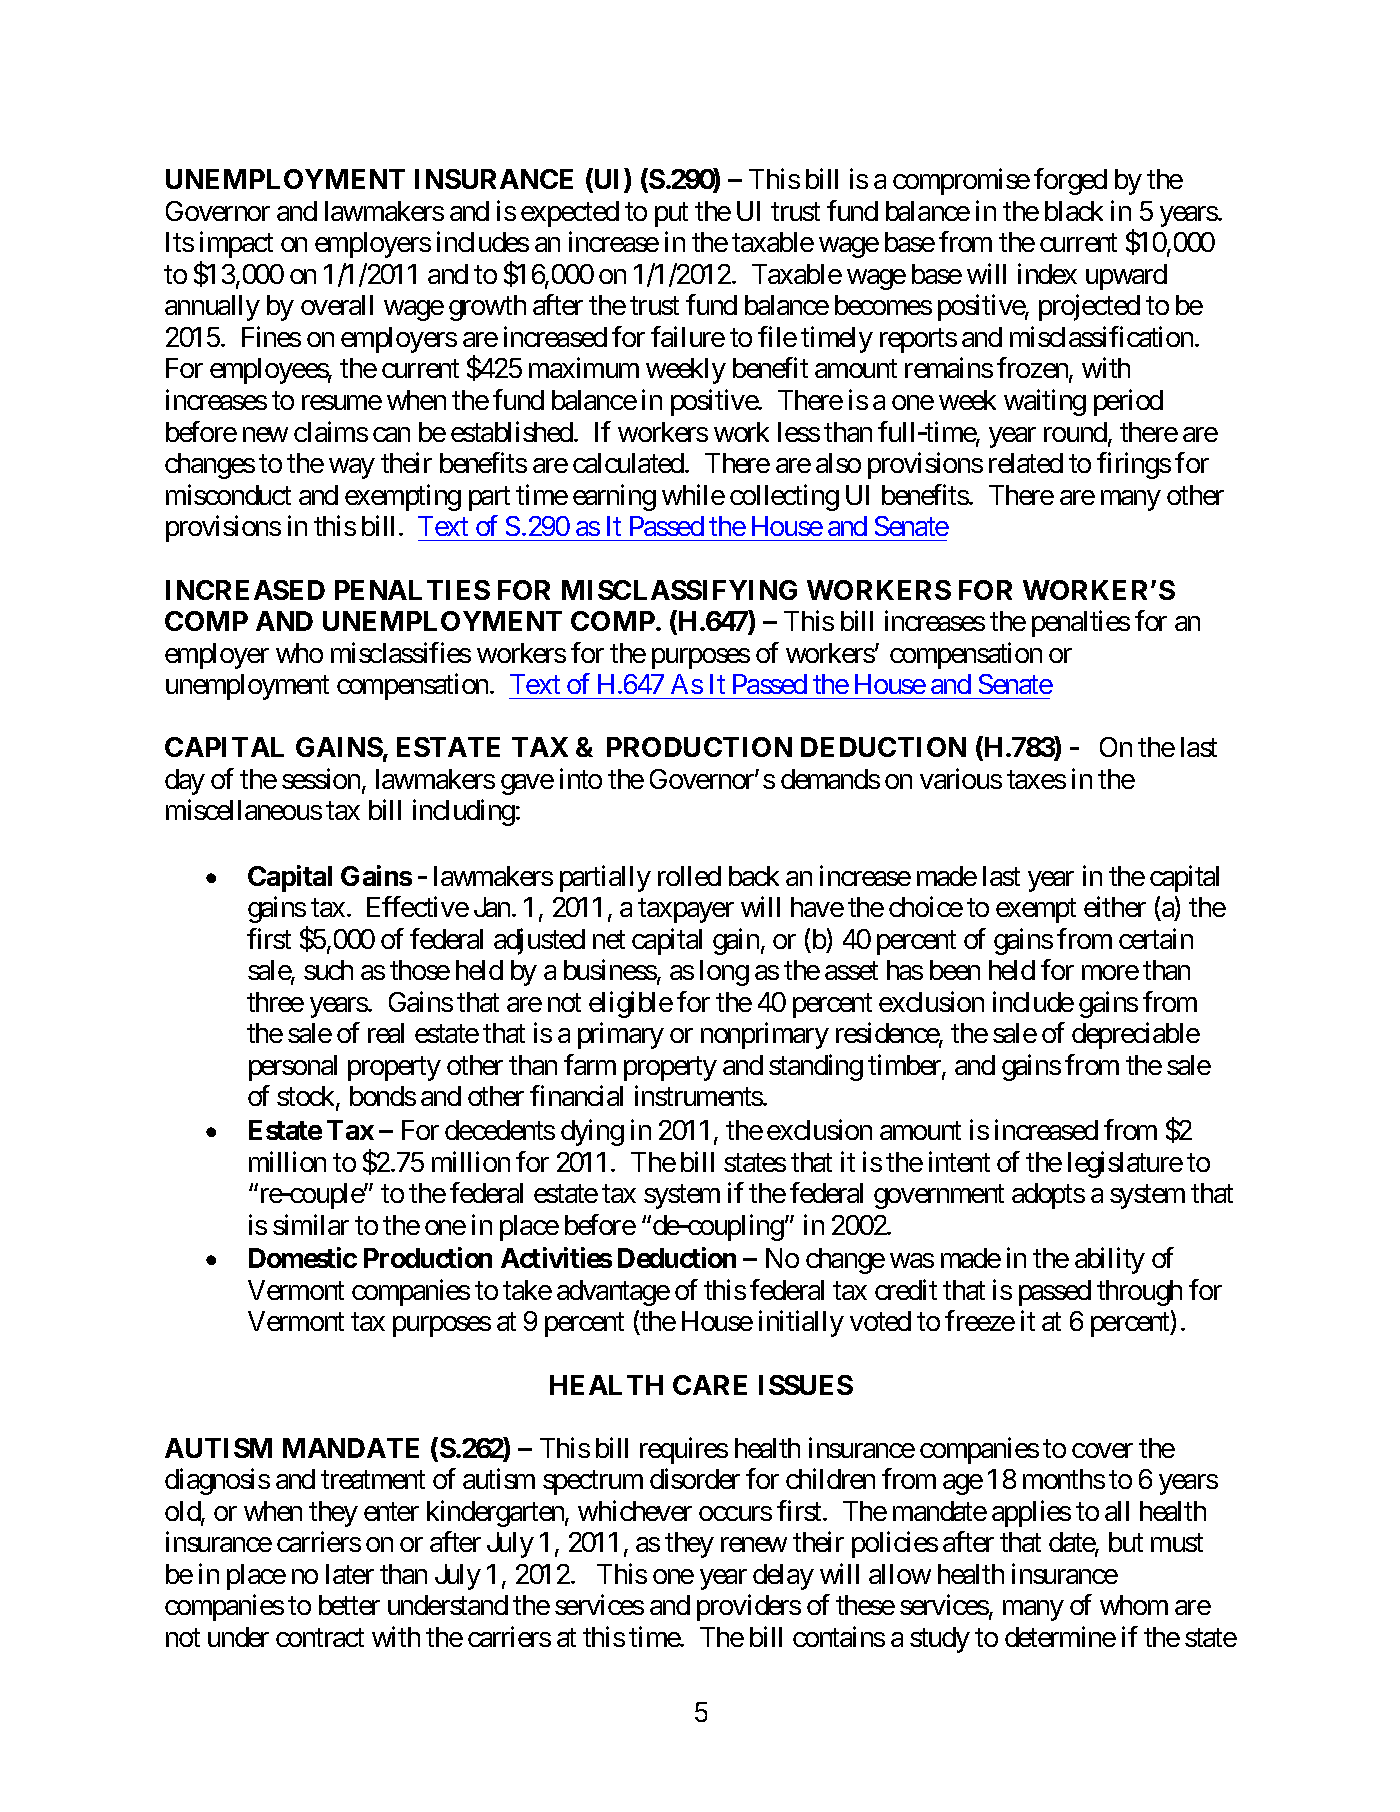  What do you see at coordinates (236, 244) in the screenshot?
I see `impact` at bounding box center [236, 244].
